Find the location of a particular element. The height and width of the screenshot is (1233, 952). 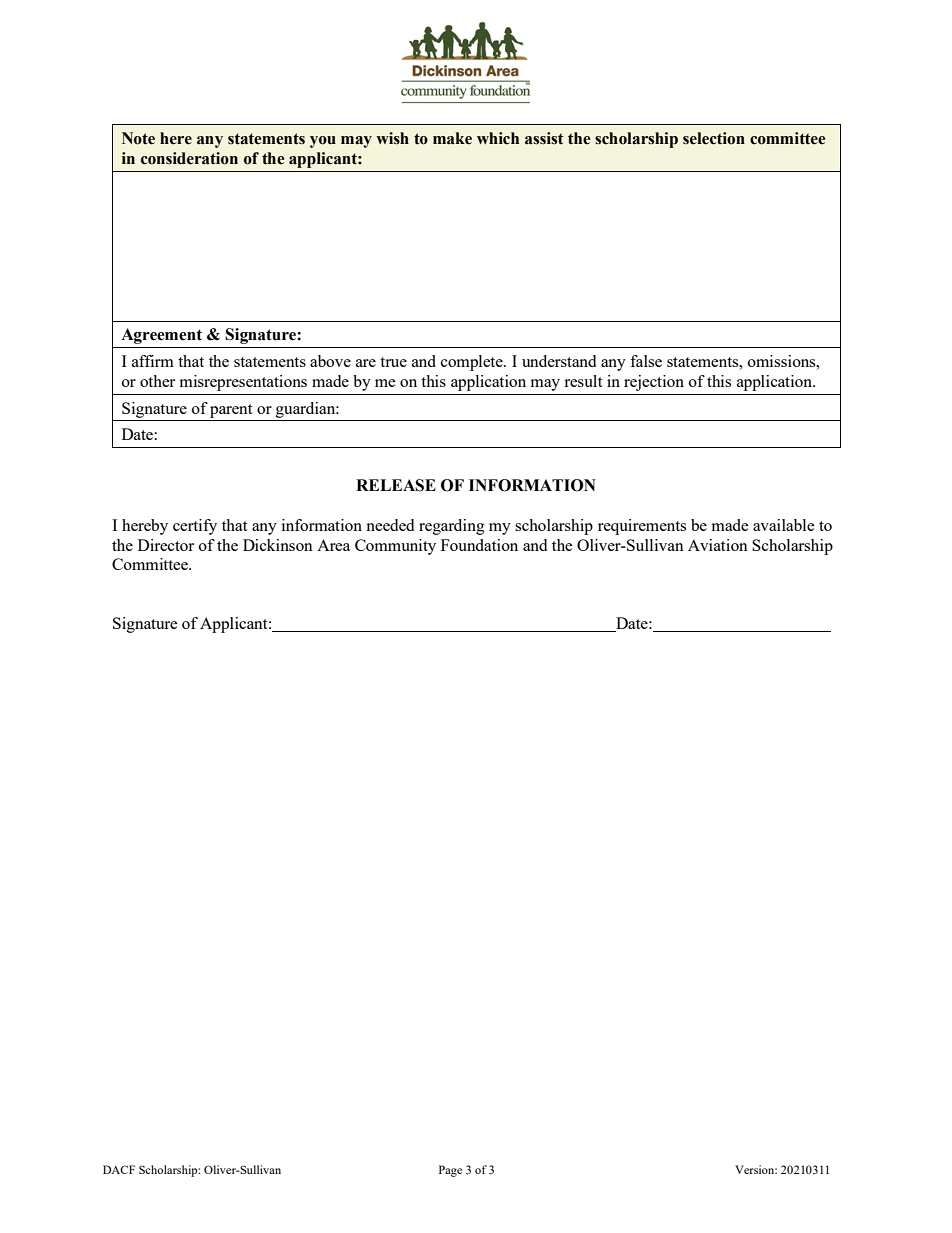

Dickinson is located at coordinates (278, 545).
